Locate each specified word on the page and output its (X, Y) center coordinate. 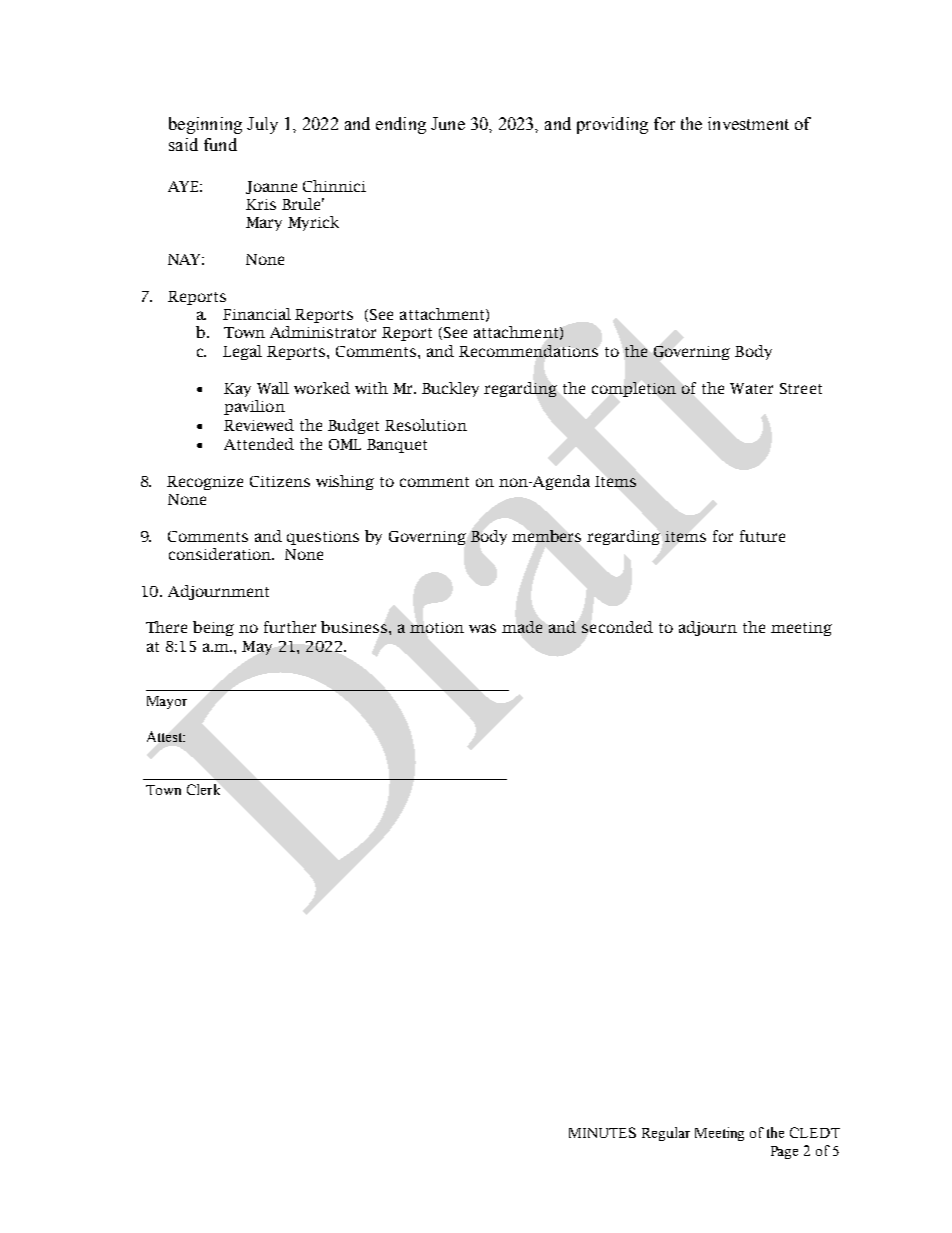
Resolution (426, 425)
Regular (666, 1134)
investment (748, 123)
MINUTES (602, 1132)
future (762, 536)
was (482, 628)
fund (220, 144)
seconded (617, 627)
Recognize (205, 483)
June (448, 123)
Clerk (203, 789)
